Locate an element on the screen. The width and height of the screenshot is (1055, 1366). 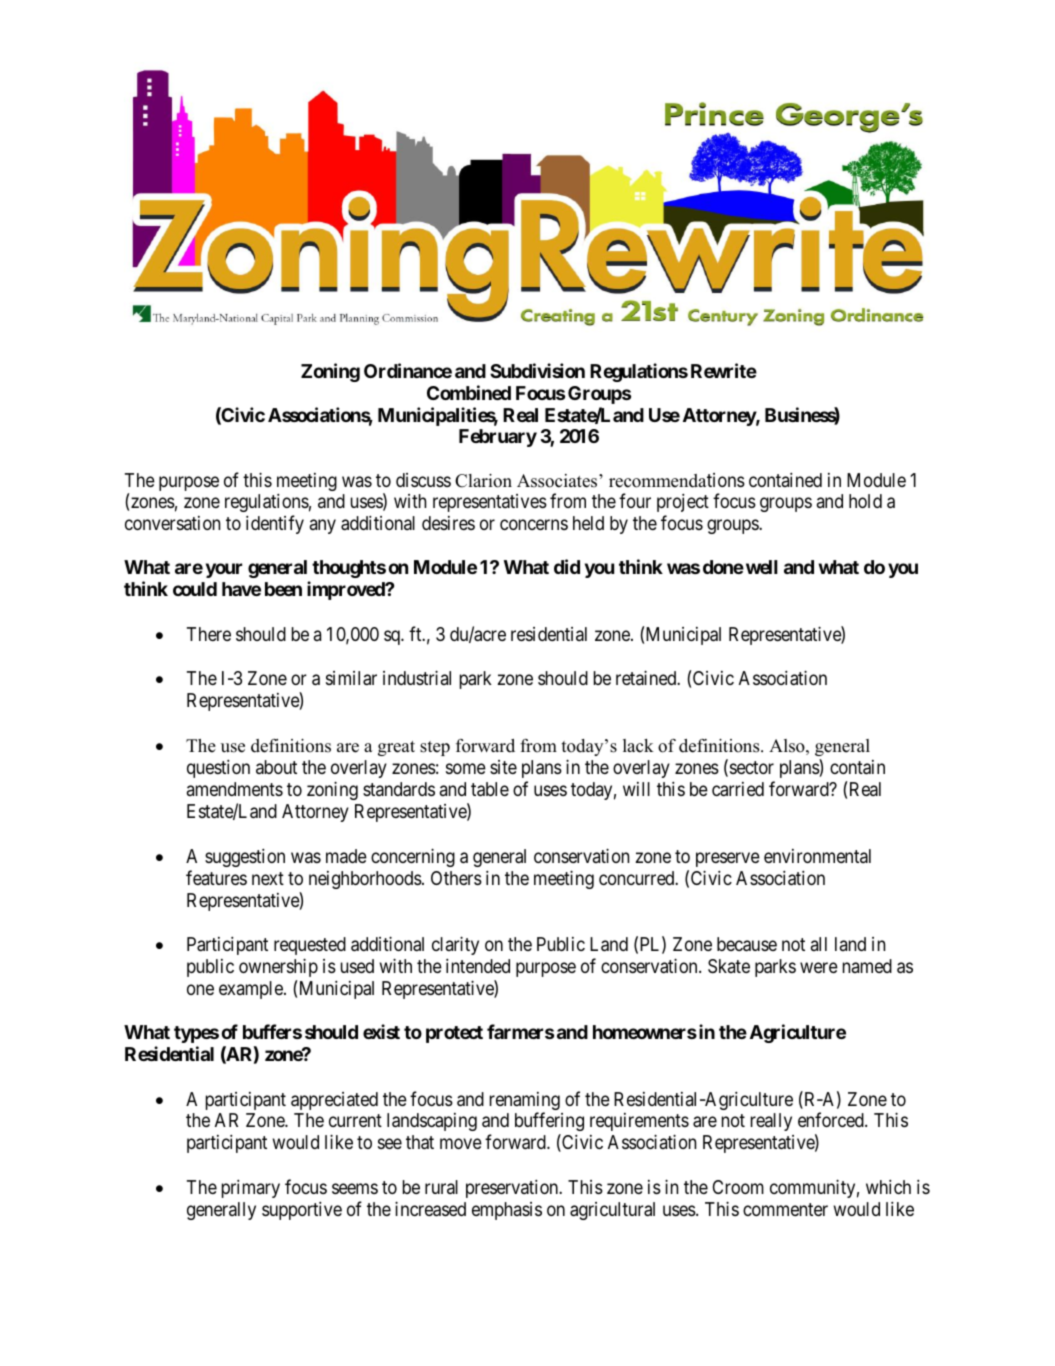
amendments is located at coordinates (235, 789).
